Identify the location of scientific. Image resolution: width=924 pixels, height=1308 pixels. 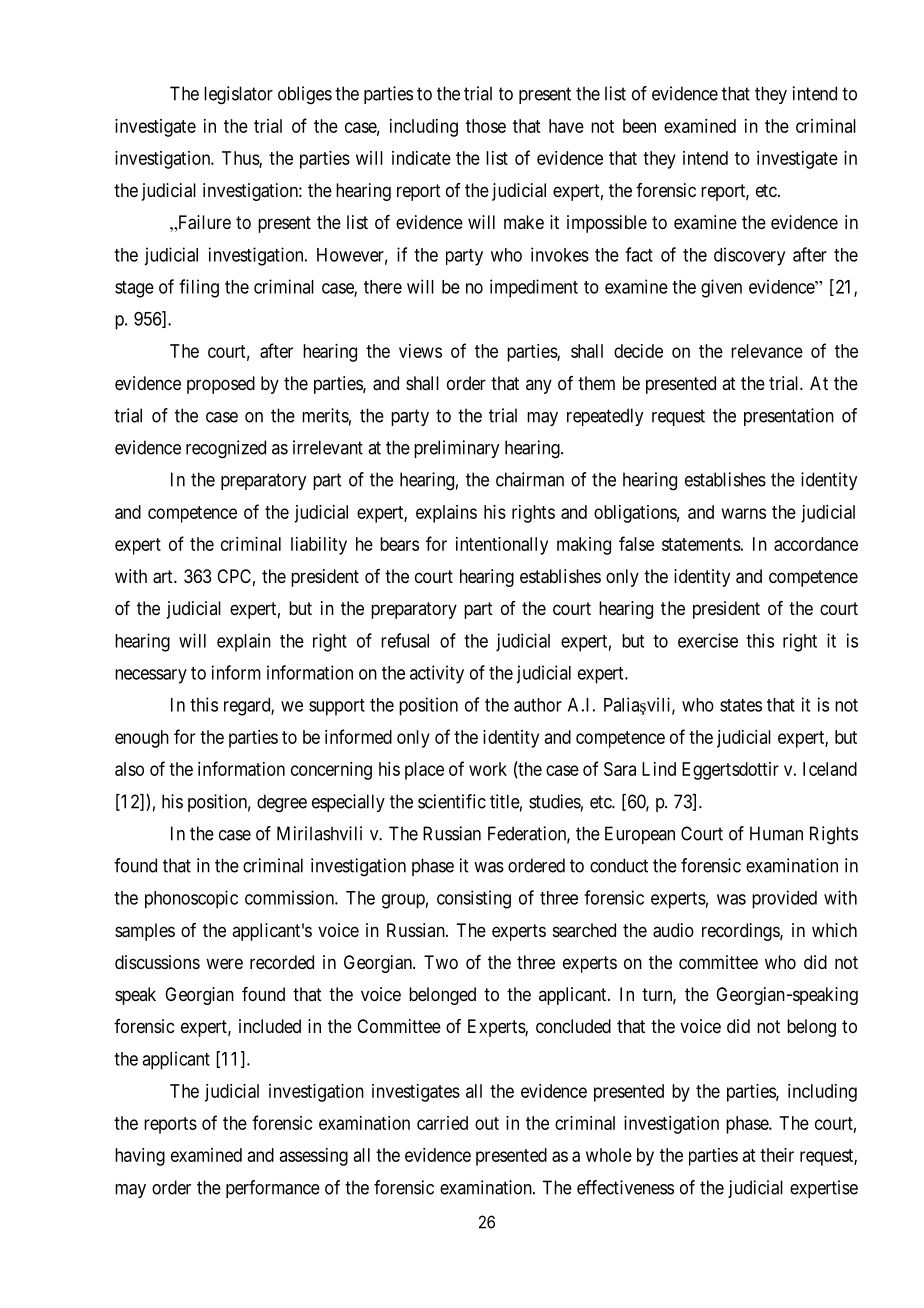
(452, 801).
